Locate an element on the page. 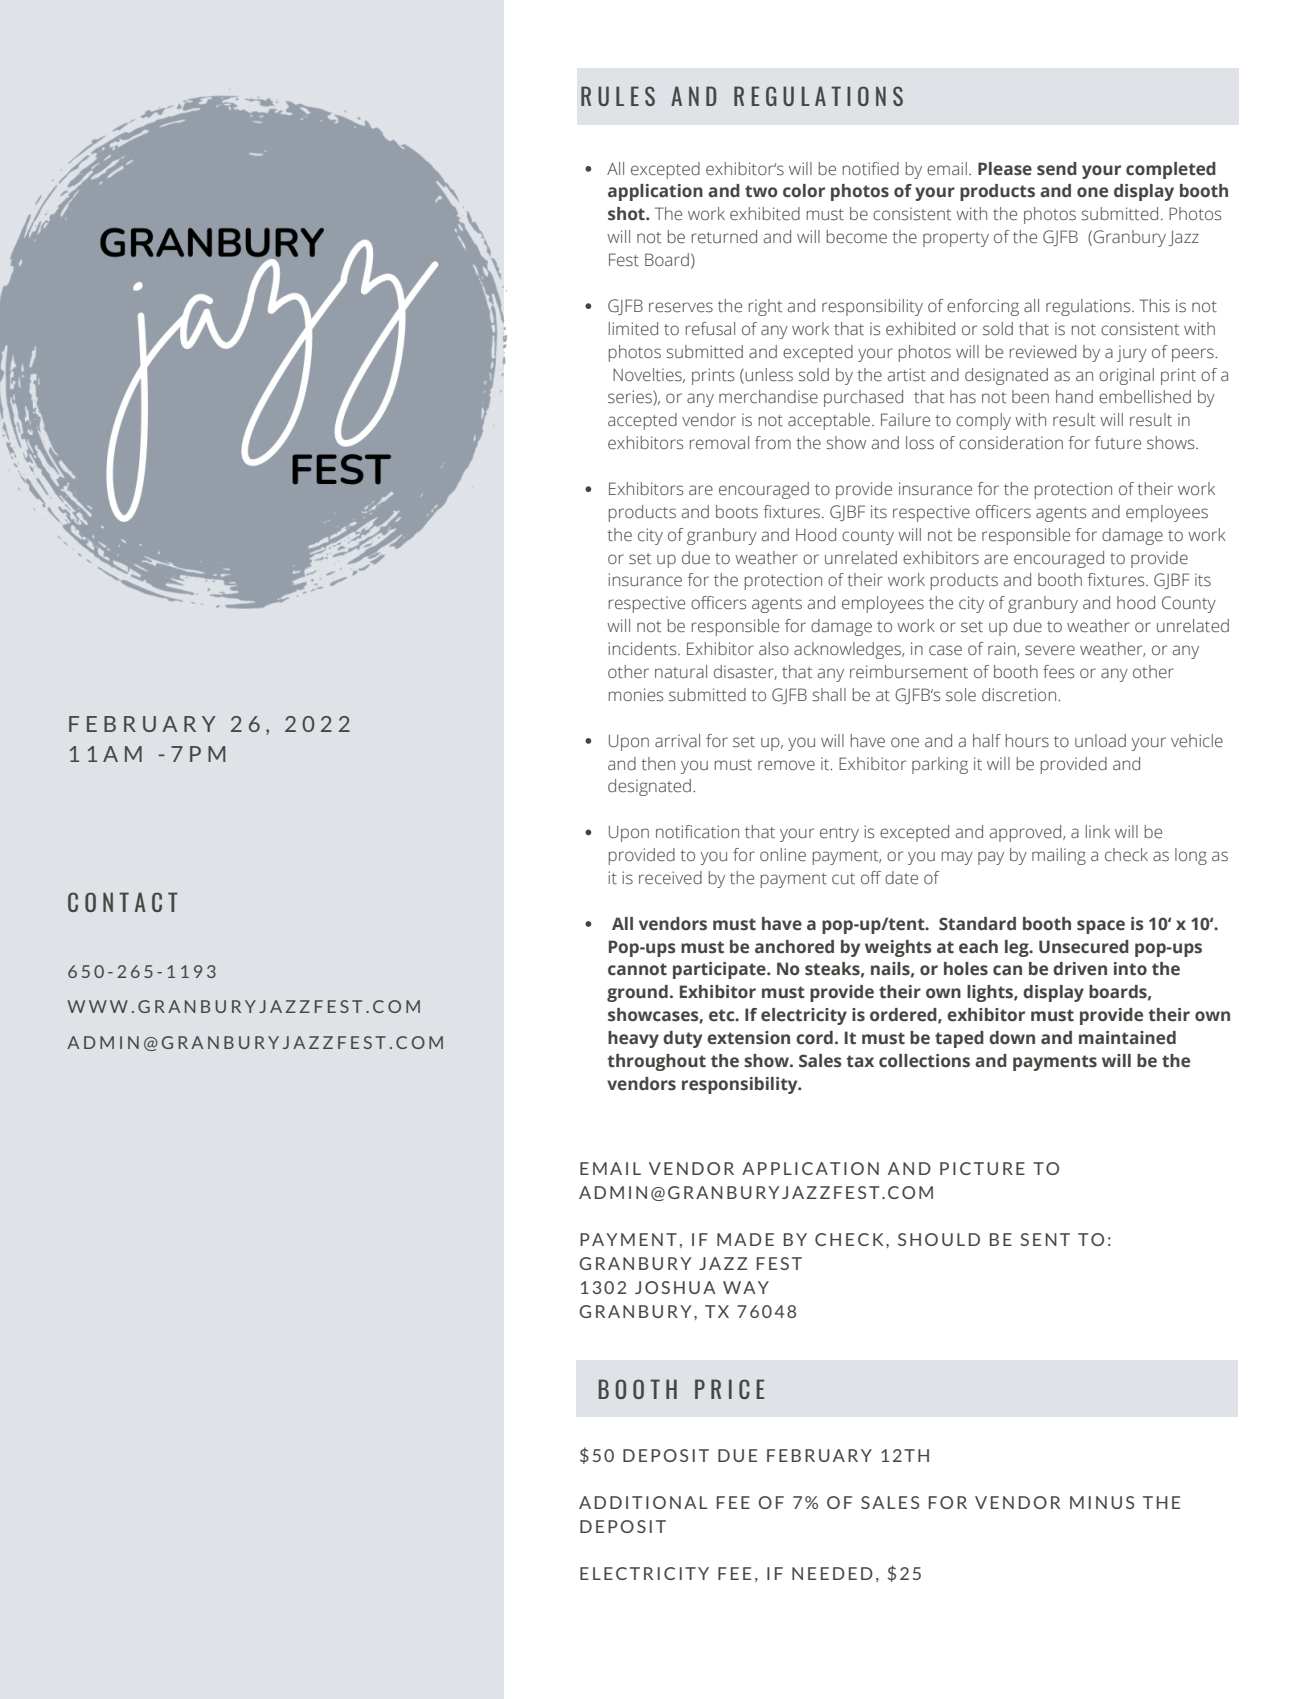  link is located at coordinates (1098, 831).
